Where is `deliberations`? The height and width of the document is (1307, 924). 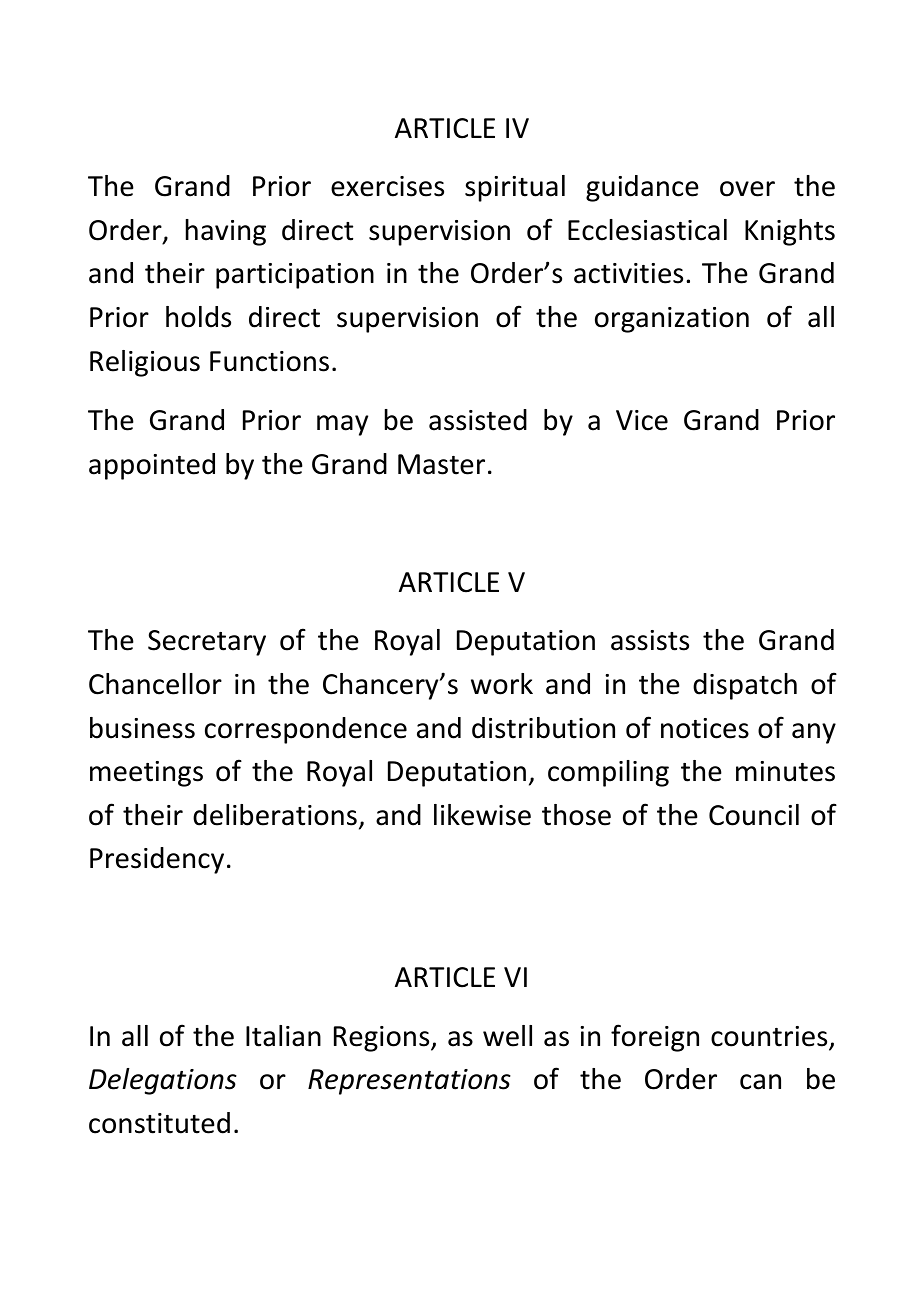
deliberations is located at coordinates (275, 815).
